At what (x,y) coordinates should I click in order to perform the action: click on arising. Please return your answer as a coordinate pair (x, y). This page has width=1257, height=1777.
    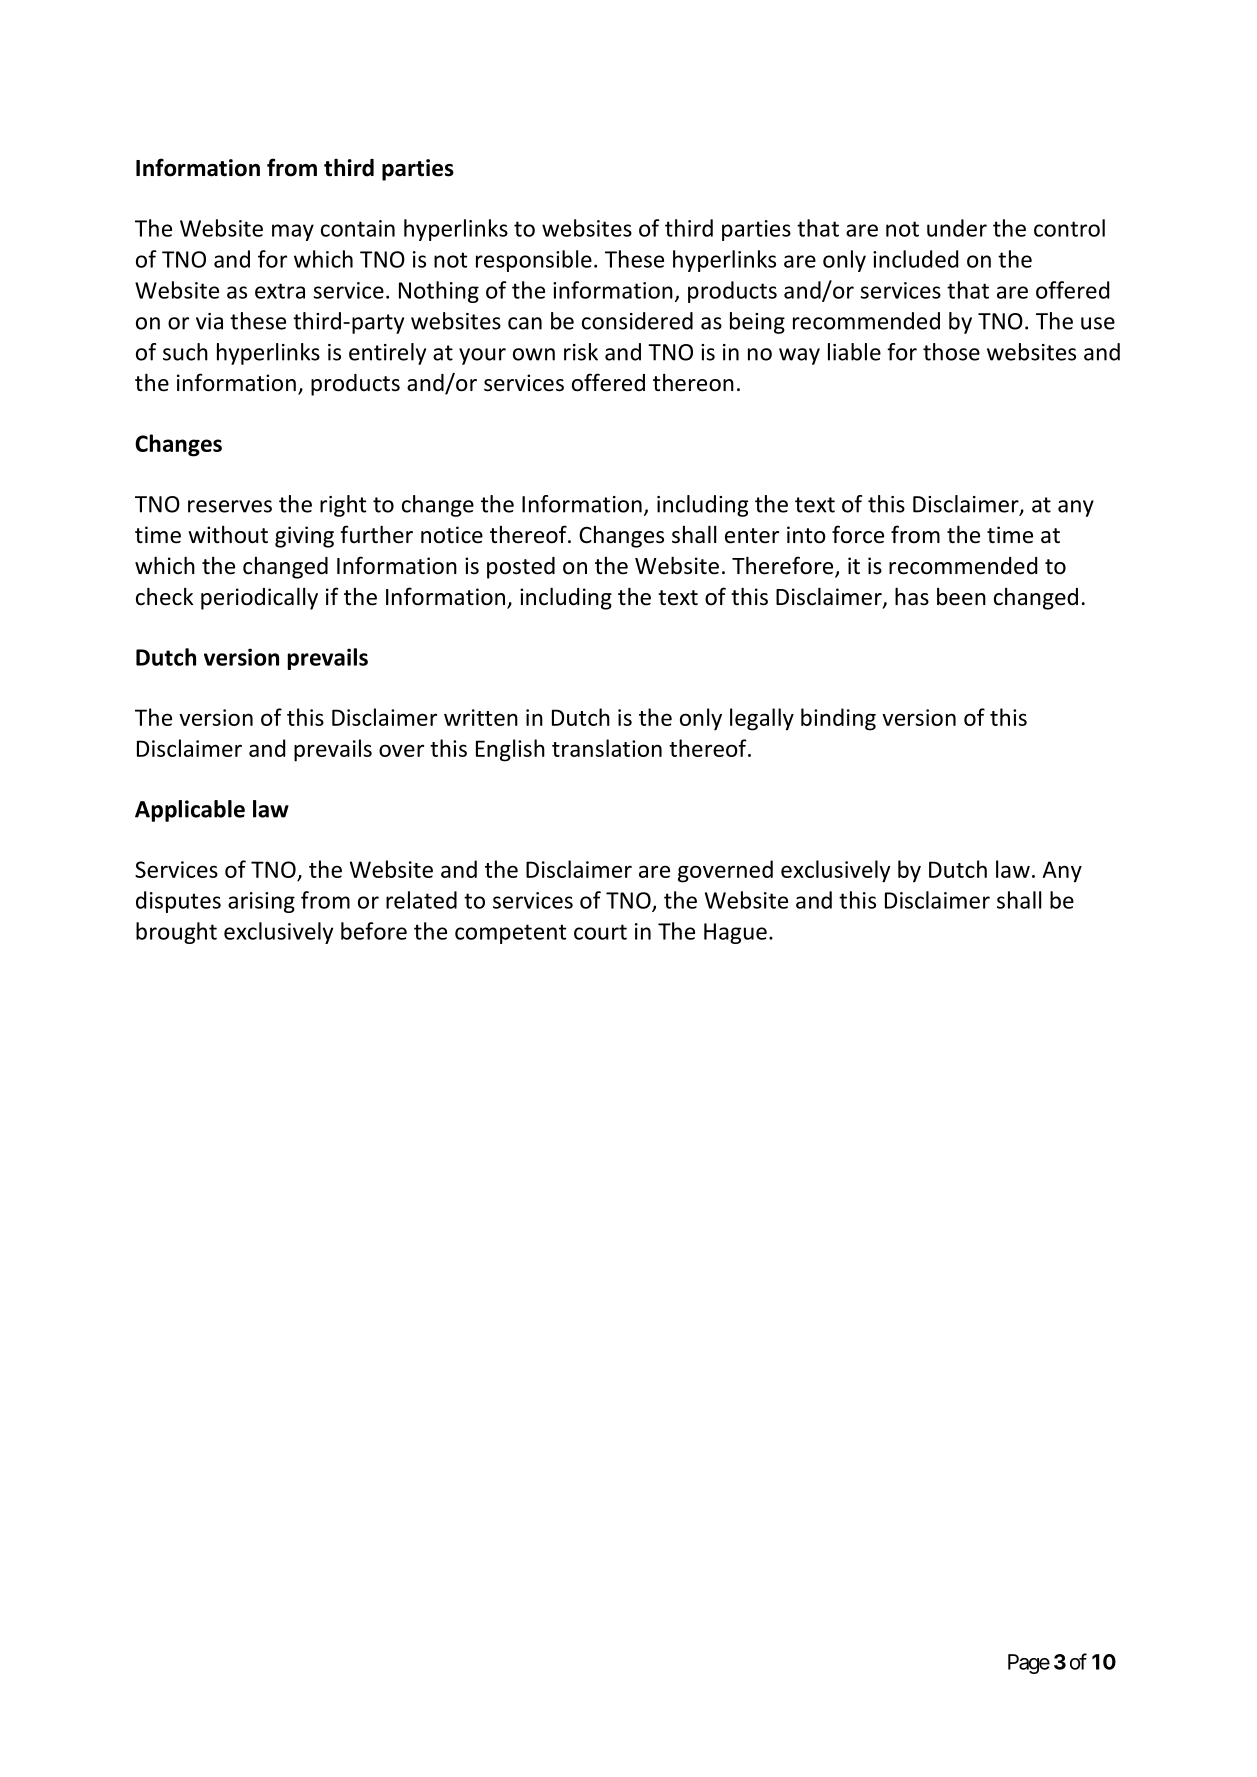
    Looking at the image, I should click on (261, 902).
